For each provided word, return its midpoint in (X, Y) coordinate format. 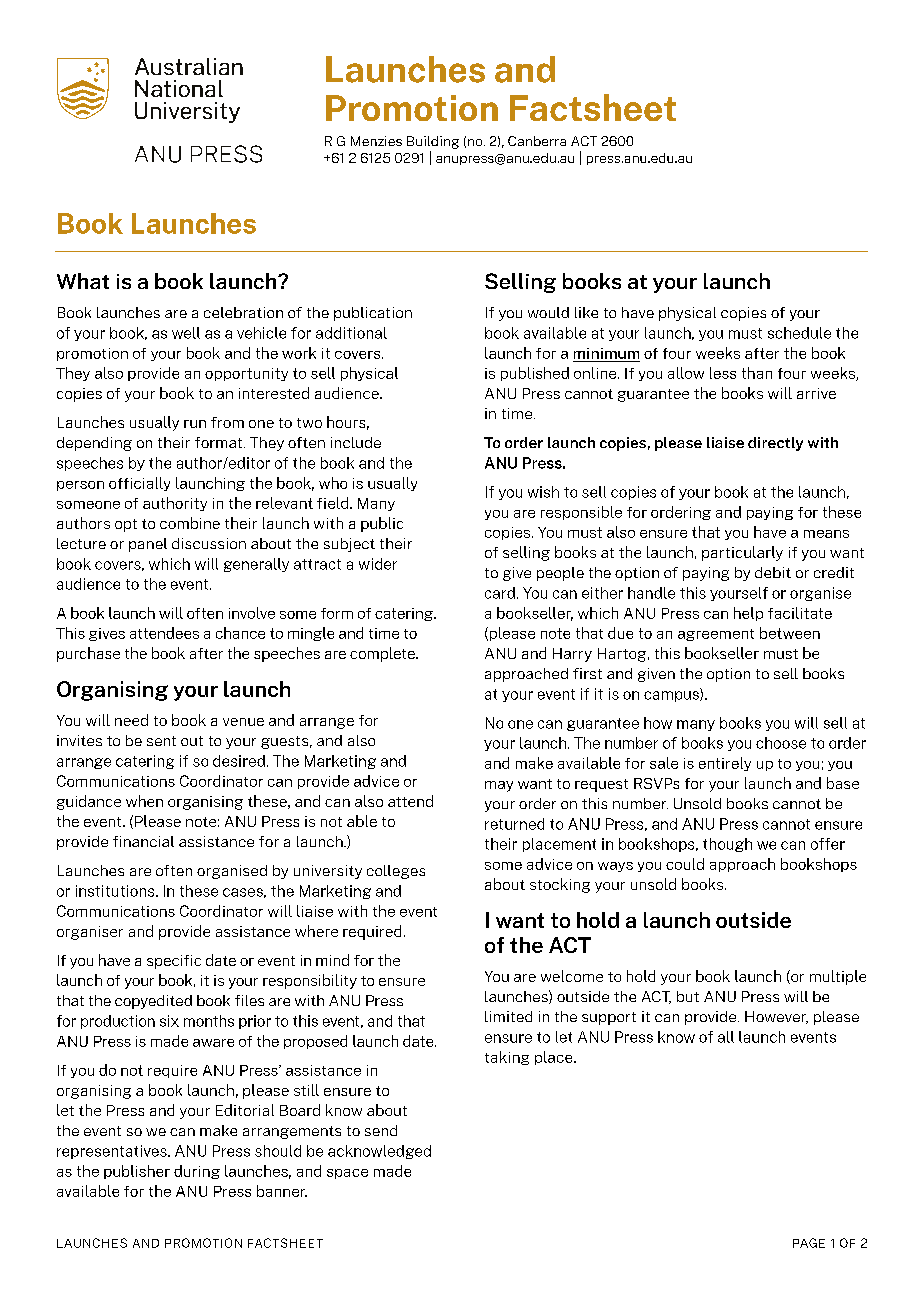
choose (781, 743)
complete (383, 654)
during (197, 1172)
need (131, 720)
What (83, 281)
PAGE (809, 1243)
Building (433, 142)
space (347, 1174)
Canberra (537, 141)
